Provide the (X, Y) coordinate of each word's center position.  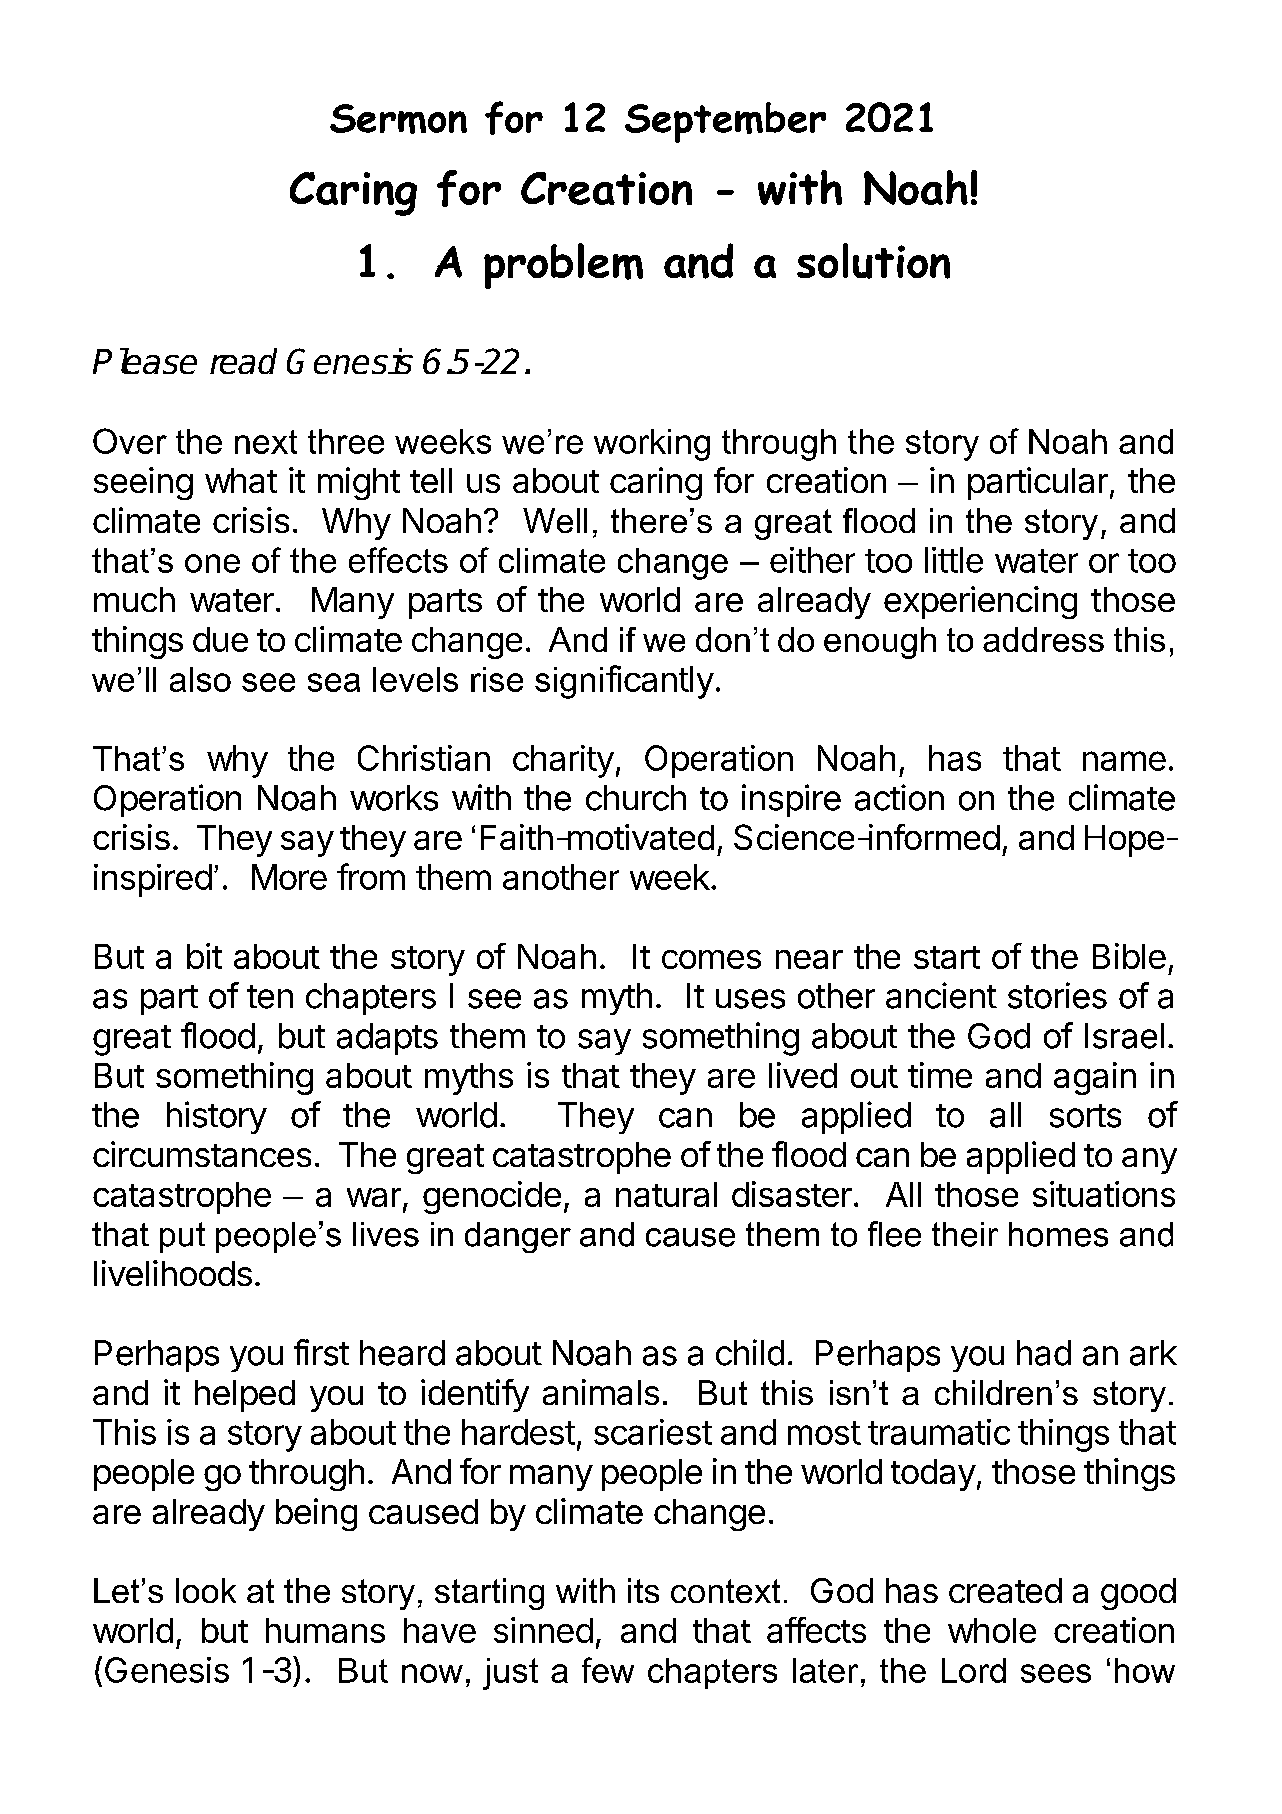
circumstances (202, 1154)
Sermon (398, 119)
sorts (1085, 1116)
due (220, 639)
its (643, 1590)
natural (666, 1194)
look (206, 1590)
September (725, 122)
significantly (624, 682)
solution (873, 261)
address (1043, 639)
